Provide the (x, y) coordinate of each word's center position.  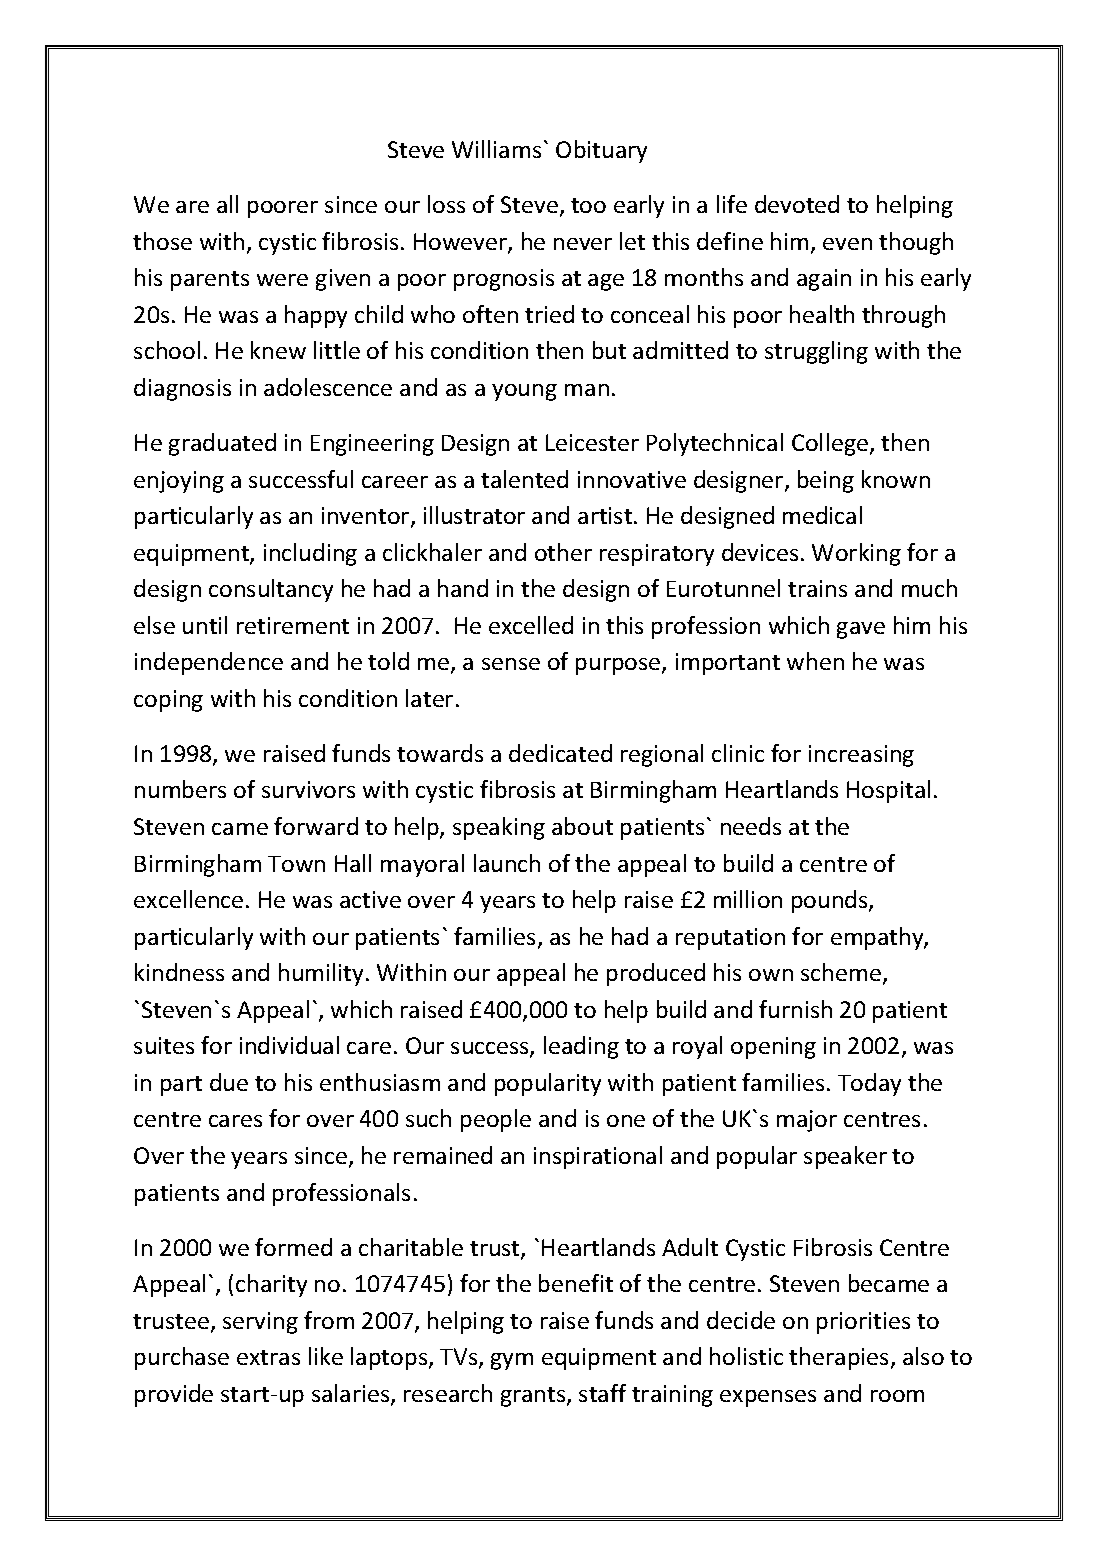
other (563, 552)
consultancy (271, 590)
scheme (841, 972)
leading (581, 1047)
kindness (179, 972)
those (162, 241)
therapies (838, 1358)
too (588, 205)
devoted (797, 204)
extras (268, 1357)
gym (512, 1361)
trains (817, 588)
